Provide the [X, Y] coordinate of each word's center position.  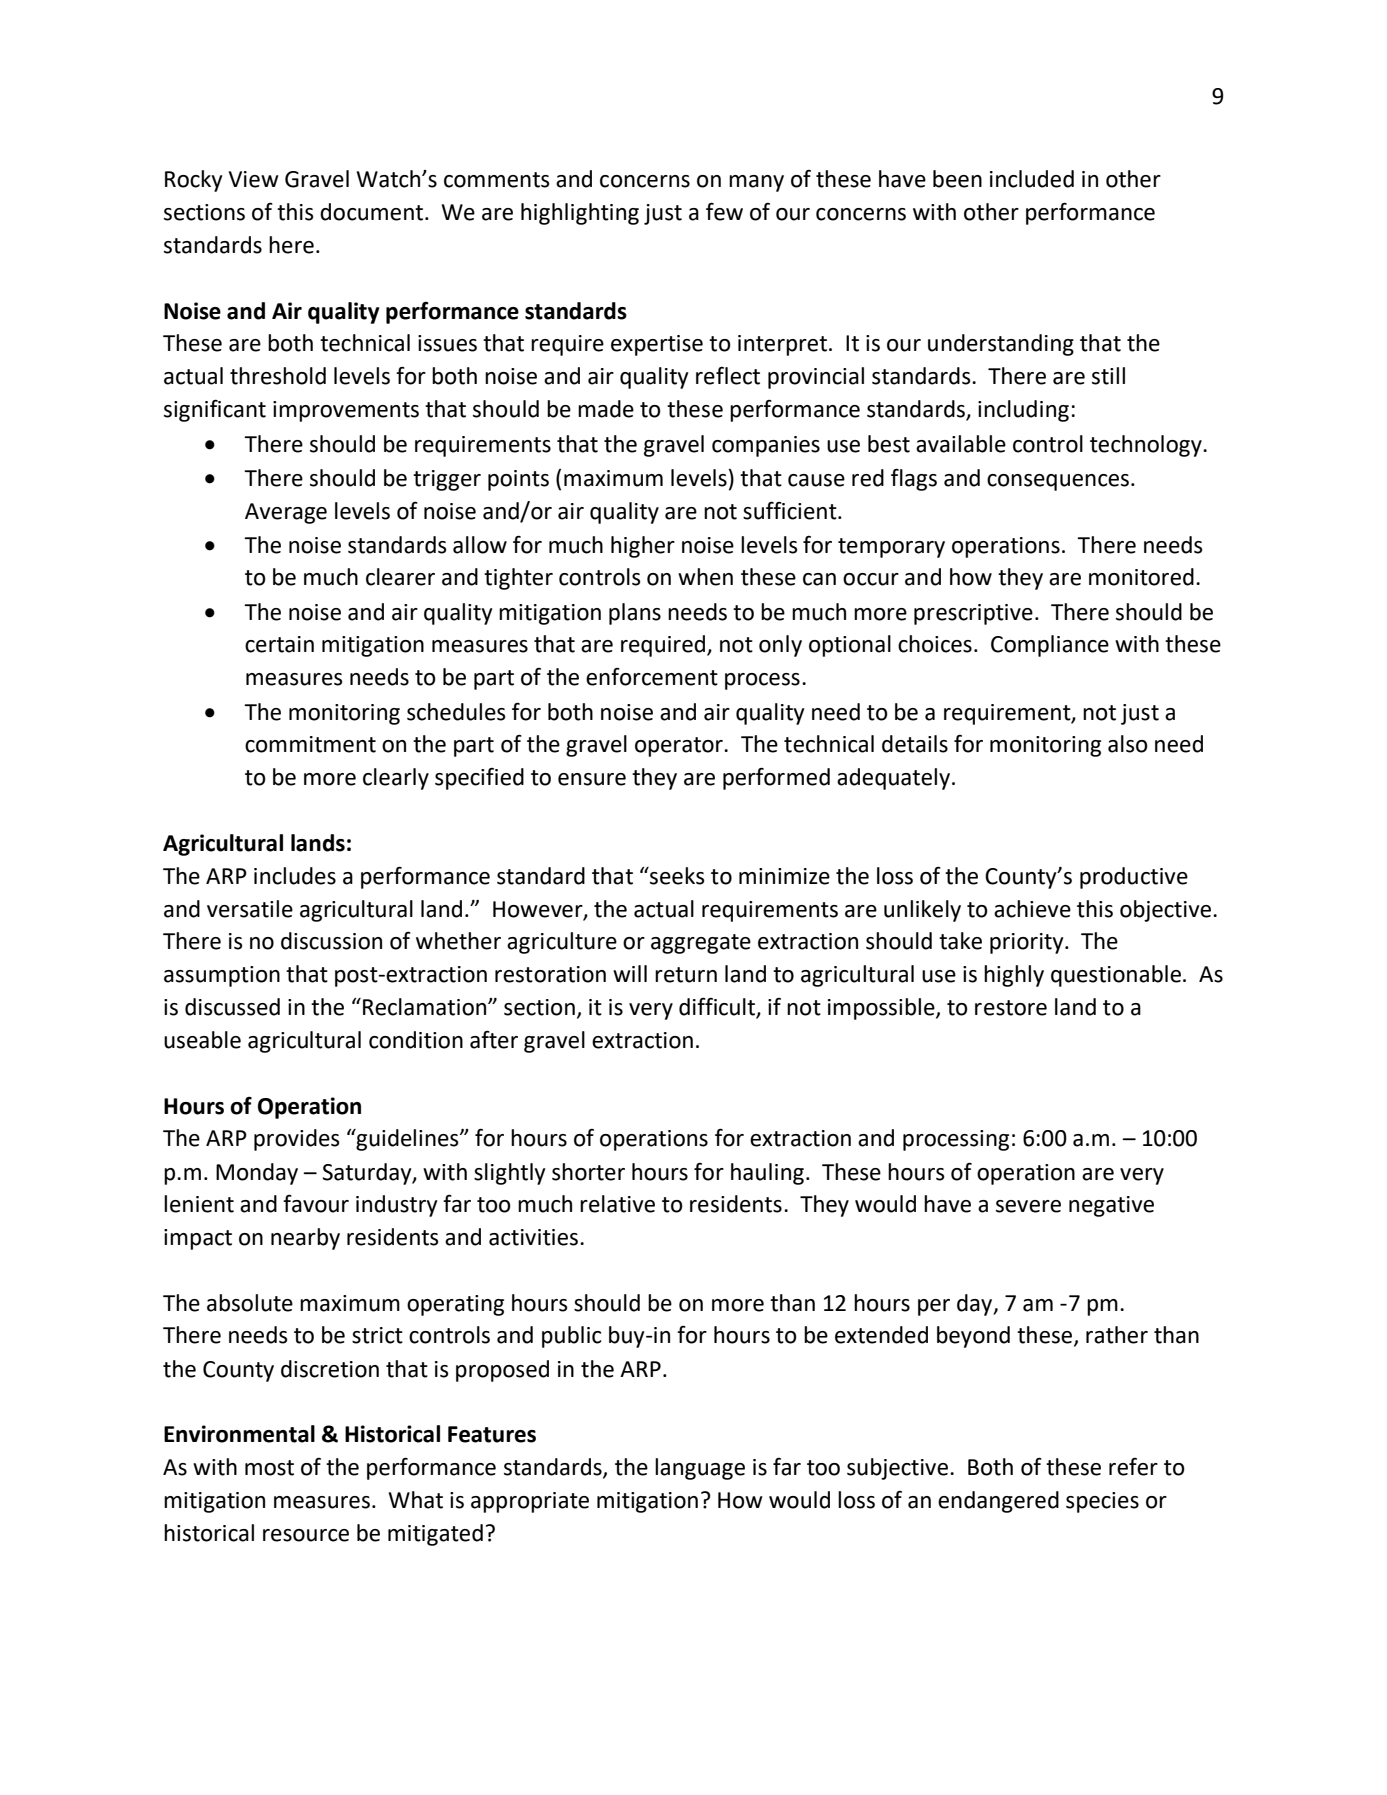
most [269, 1468]
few [724, 211]
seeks [676, 876]
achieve [1032, 909]
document [373, 212]
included [1032, 179]
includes [295, 876]
